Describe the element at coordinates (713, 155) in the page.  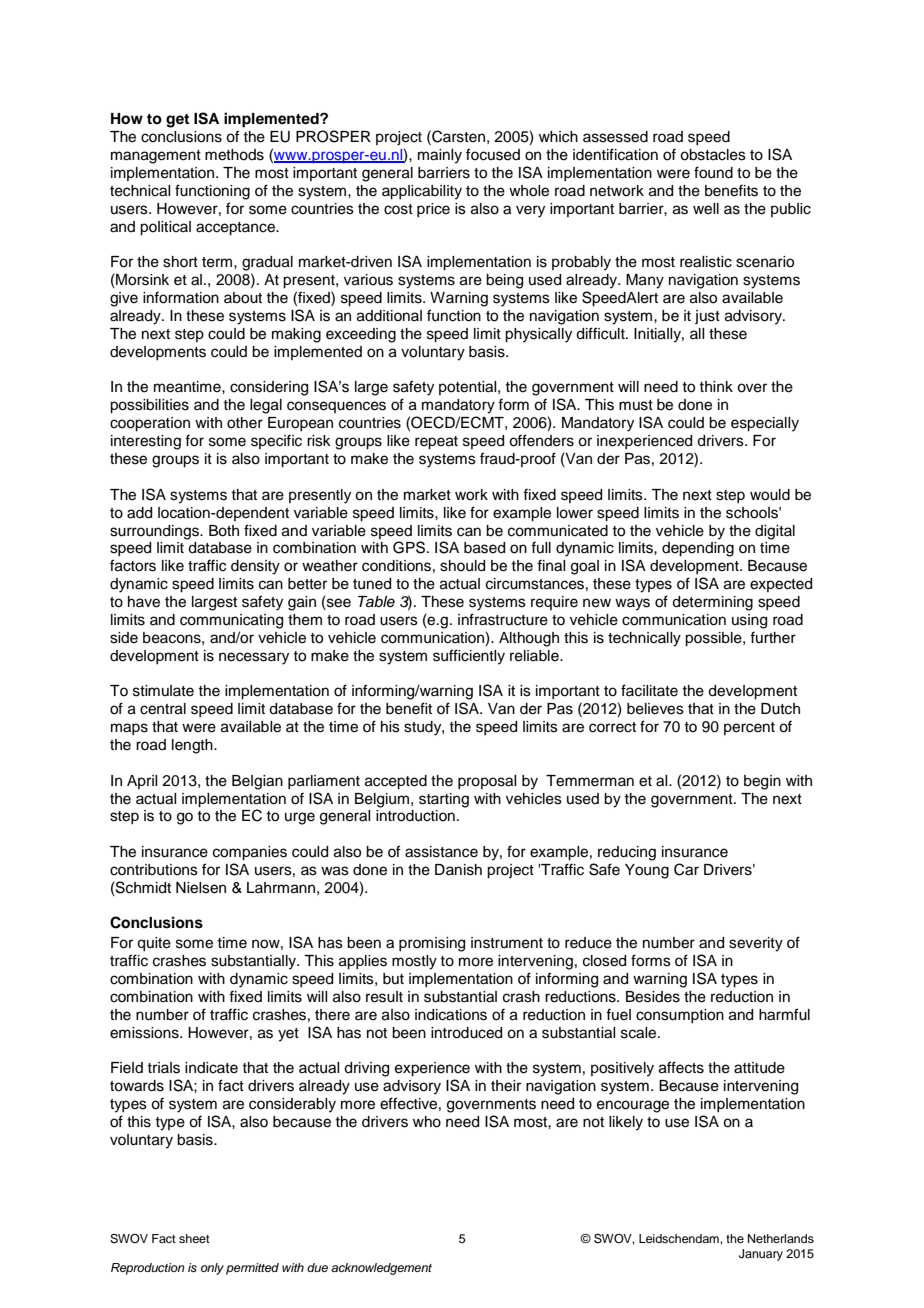
I see `obstacles` at that location.
